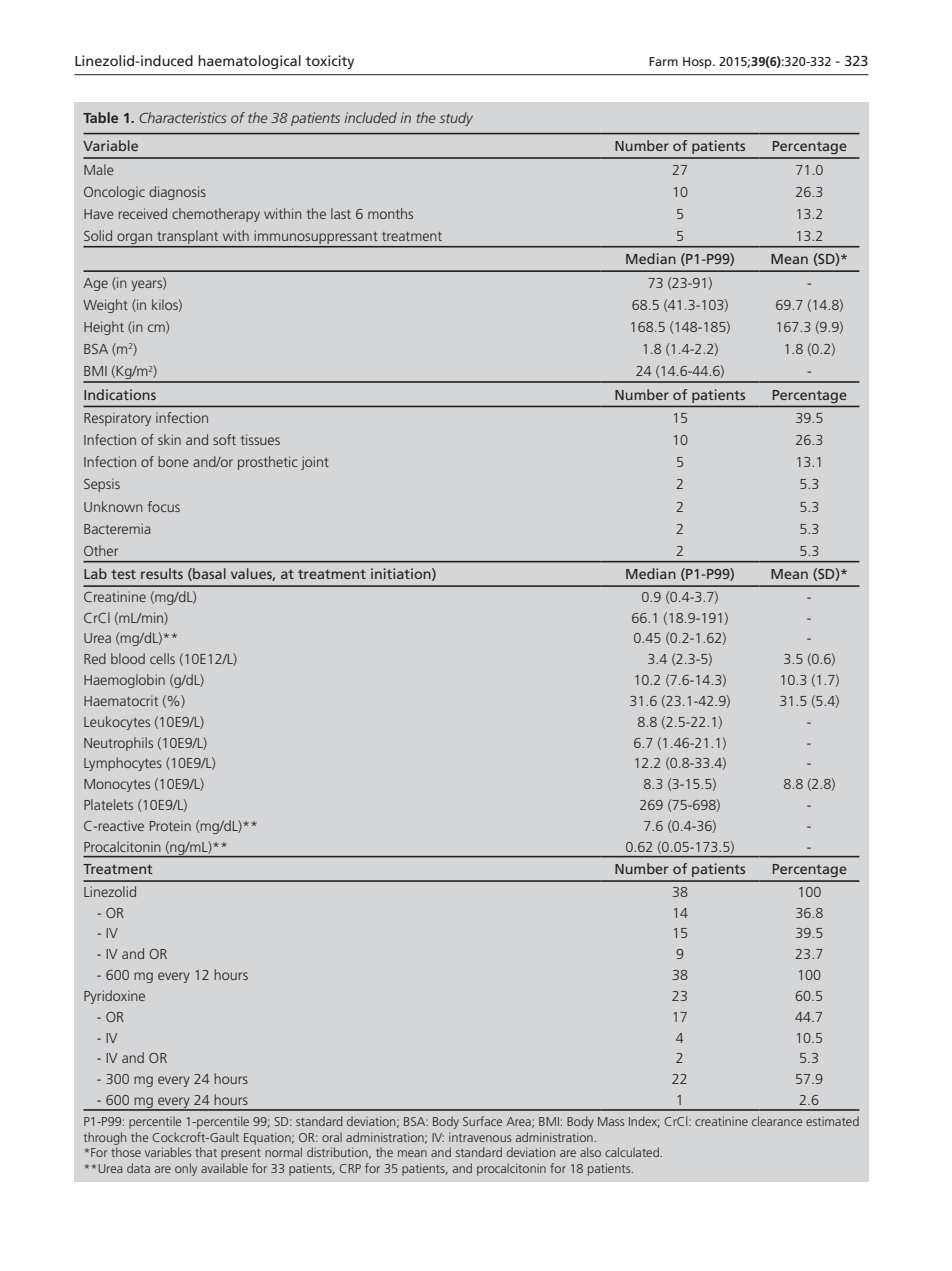 The width and height of the screenshot is (952, 1271). Describe the element at coordinates (663, 61) in the screenshot. I see `Farm` at that location.
